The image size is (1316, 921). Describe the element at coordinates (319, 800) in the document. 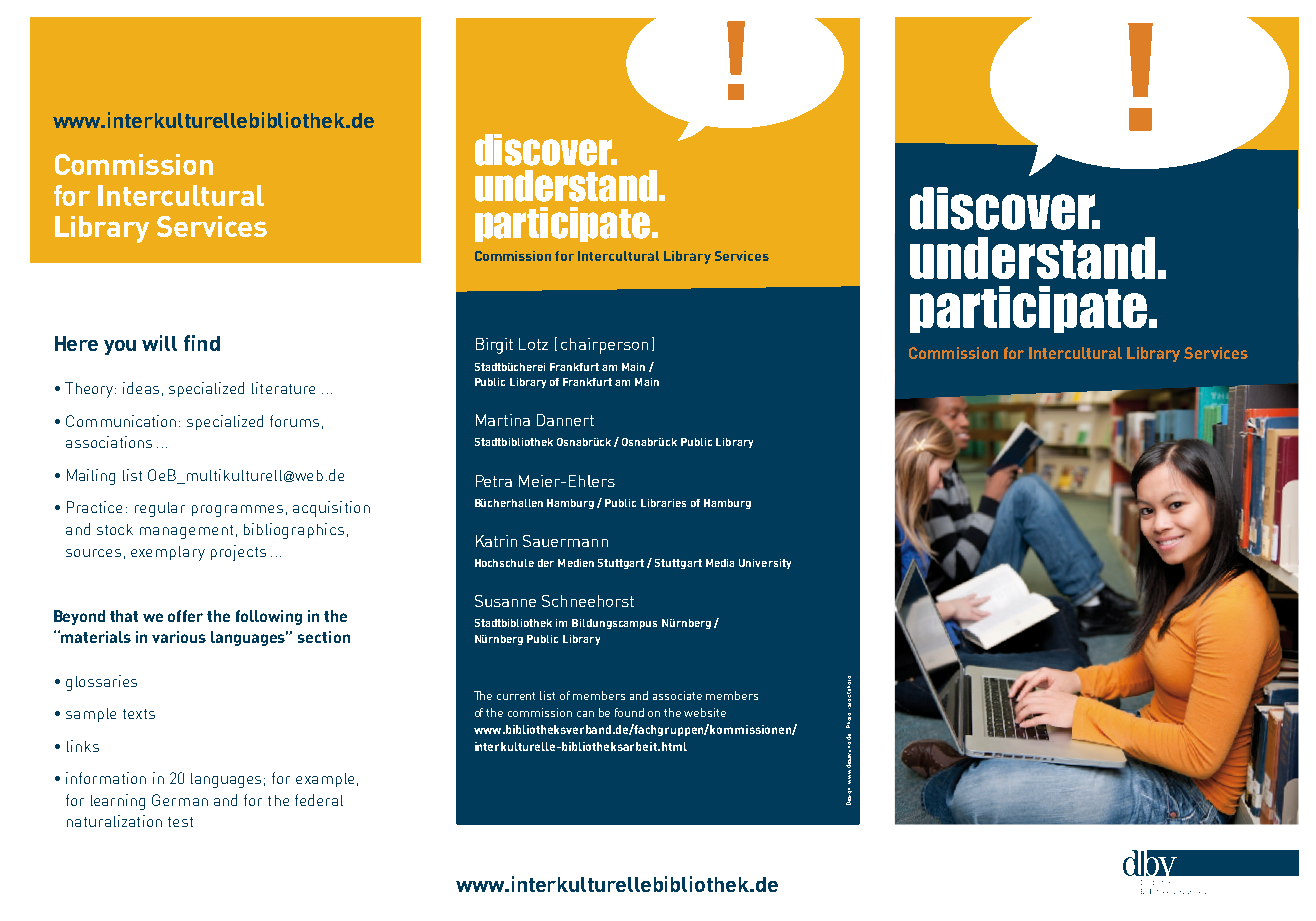

I see `federal` at that location.
